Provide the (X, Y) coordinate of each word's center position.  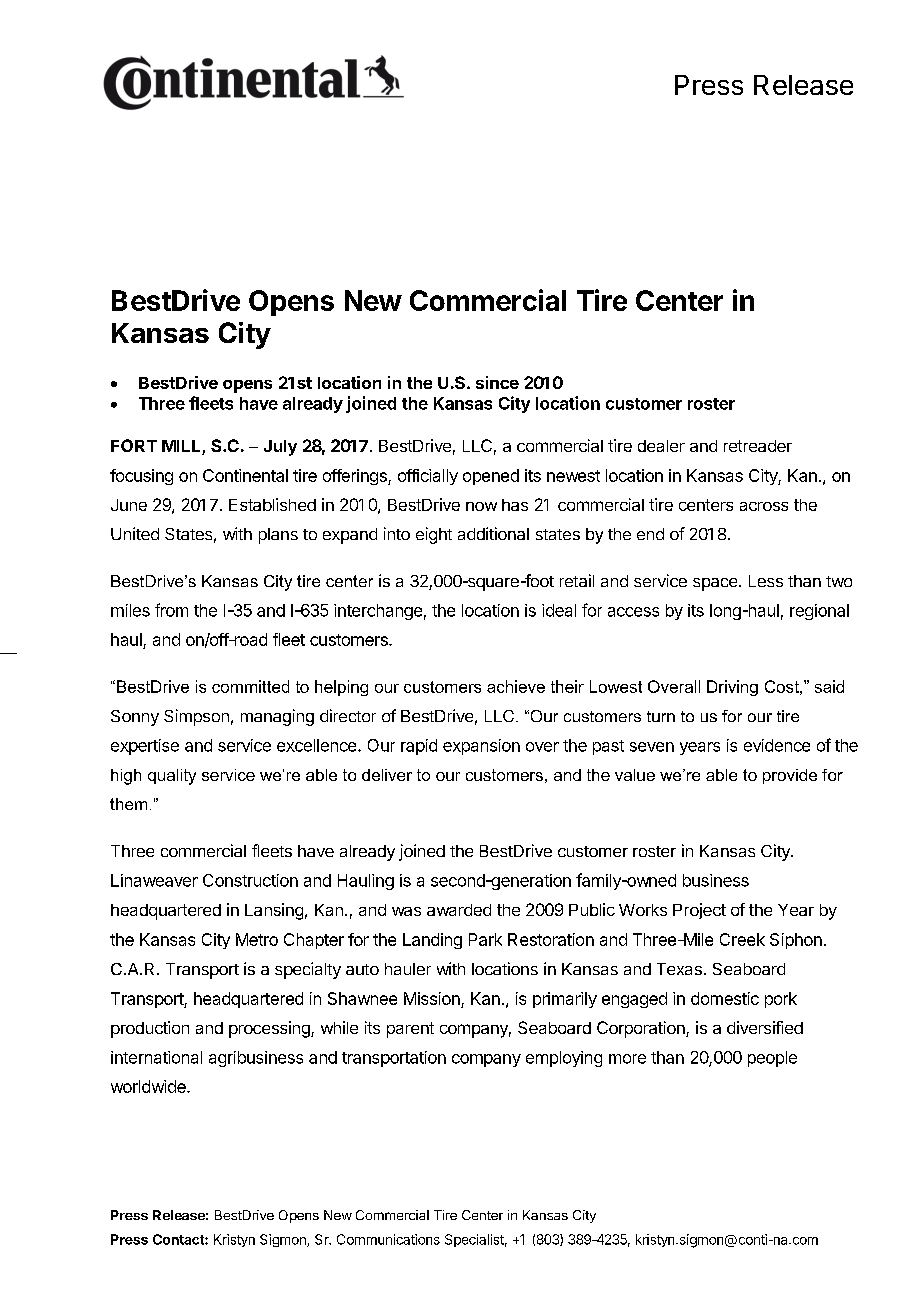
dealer (661, 446)
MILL (181, 446)
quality (172, 777)
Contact (179, 1239)
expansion (481, 747)
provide (790, 776)
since (497, 382)
